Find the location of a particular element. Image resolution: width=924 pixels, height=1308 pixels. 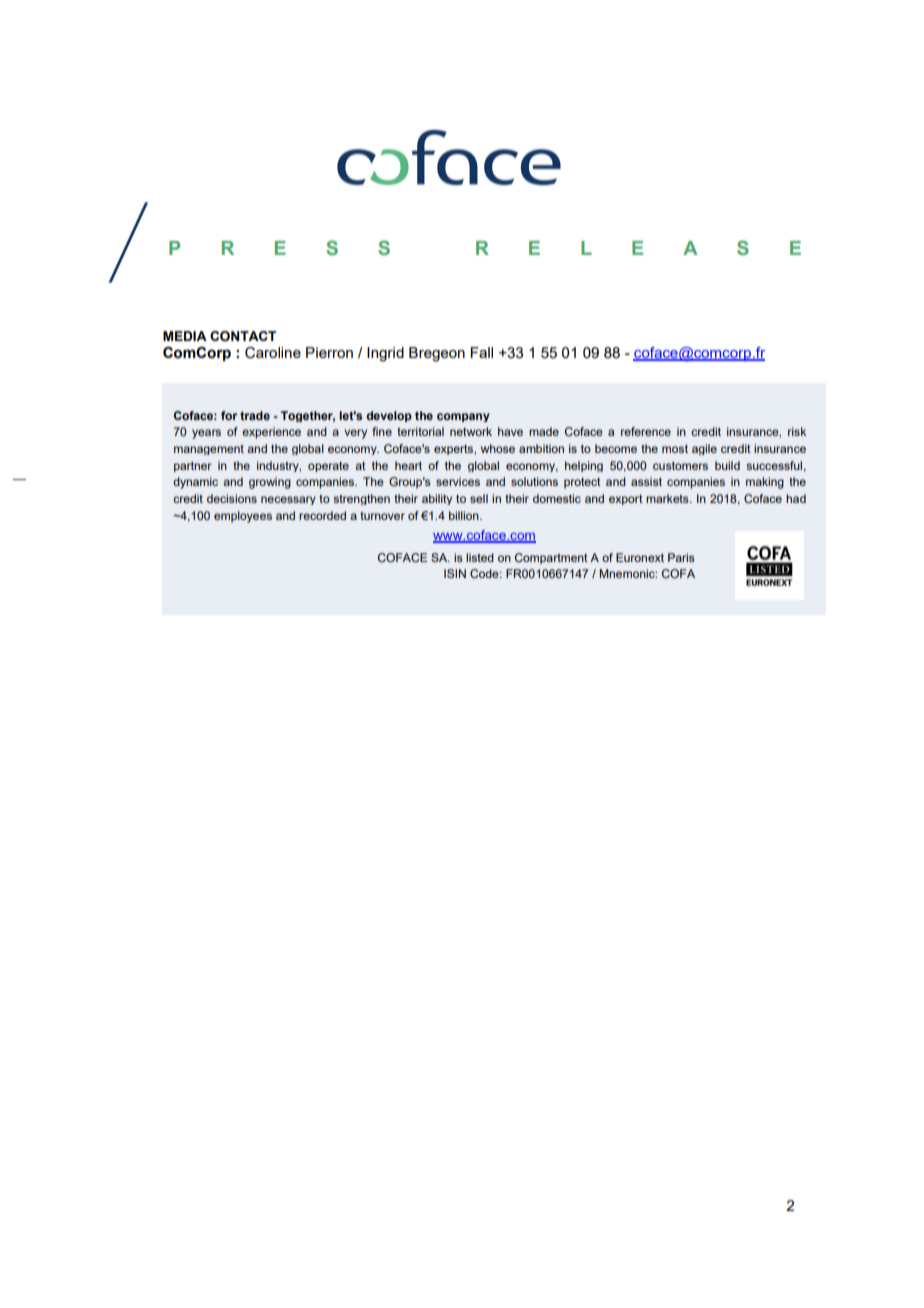

CONTACT is located at coordinates (243, 336).
